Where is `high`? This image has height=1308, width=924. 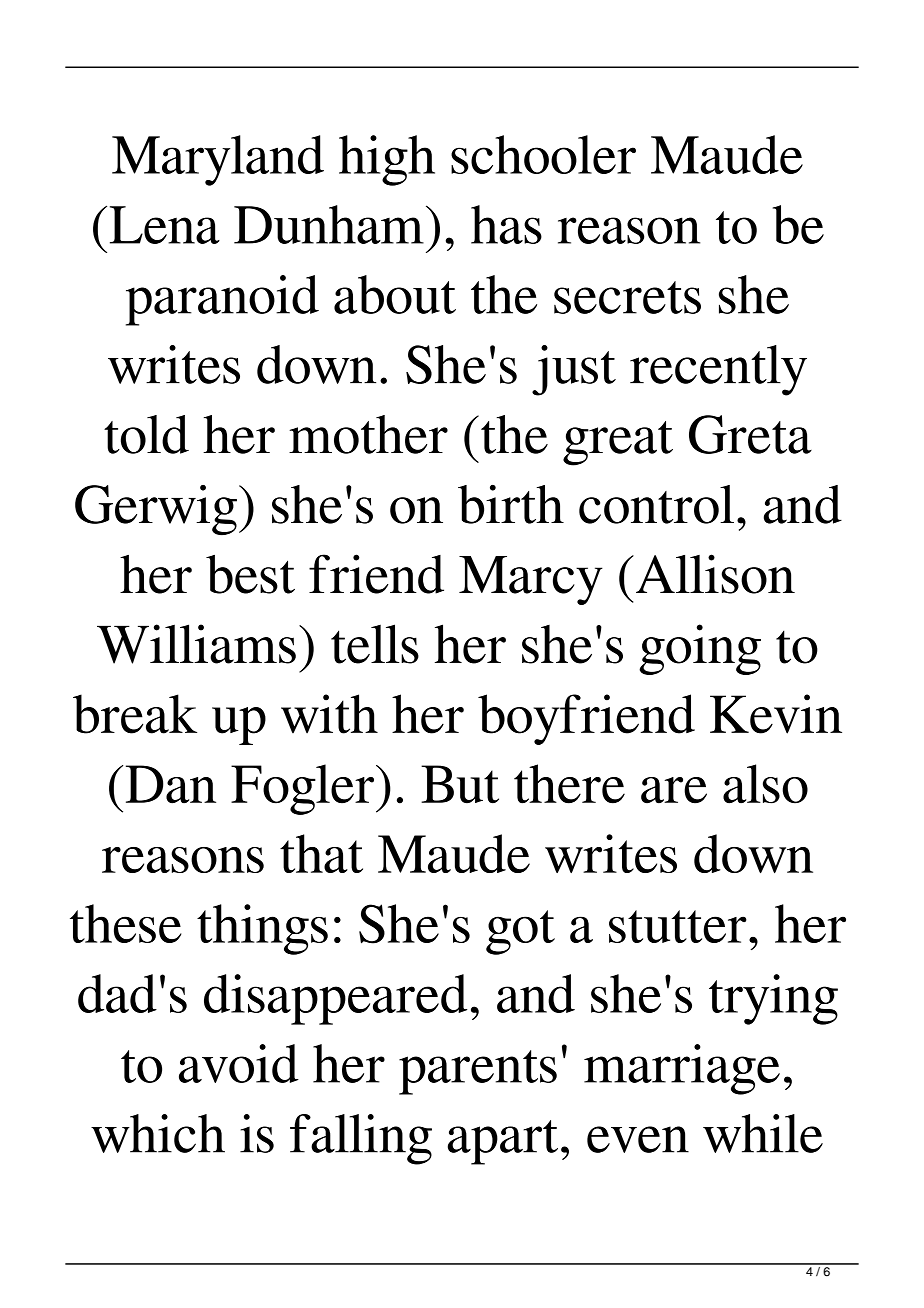 high is located at coordinates (387, 160).
